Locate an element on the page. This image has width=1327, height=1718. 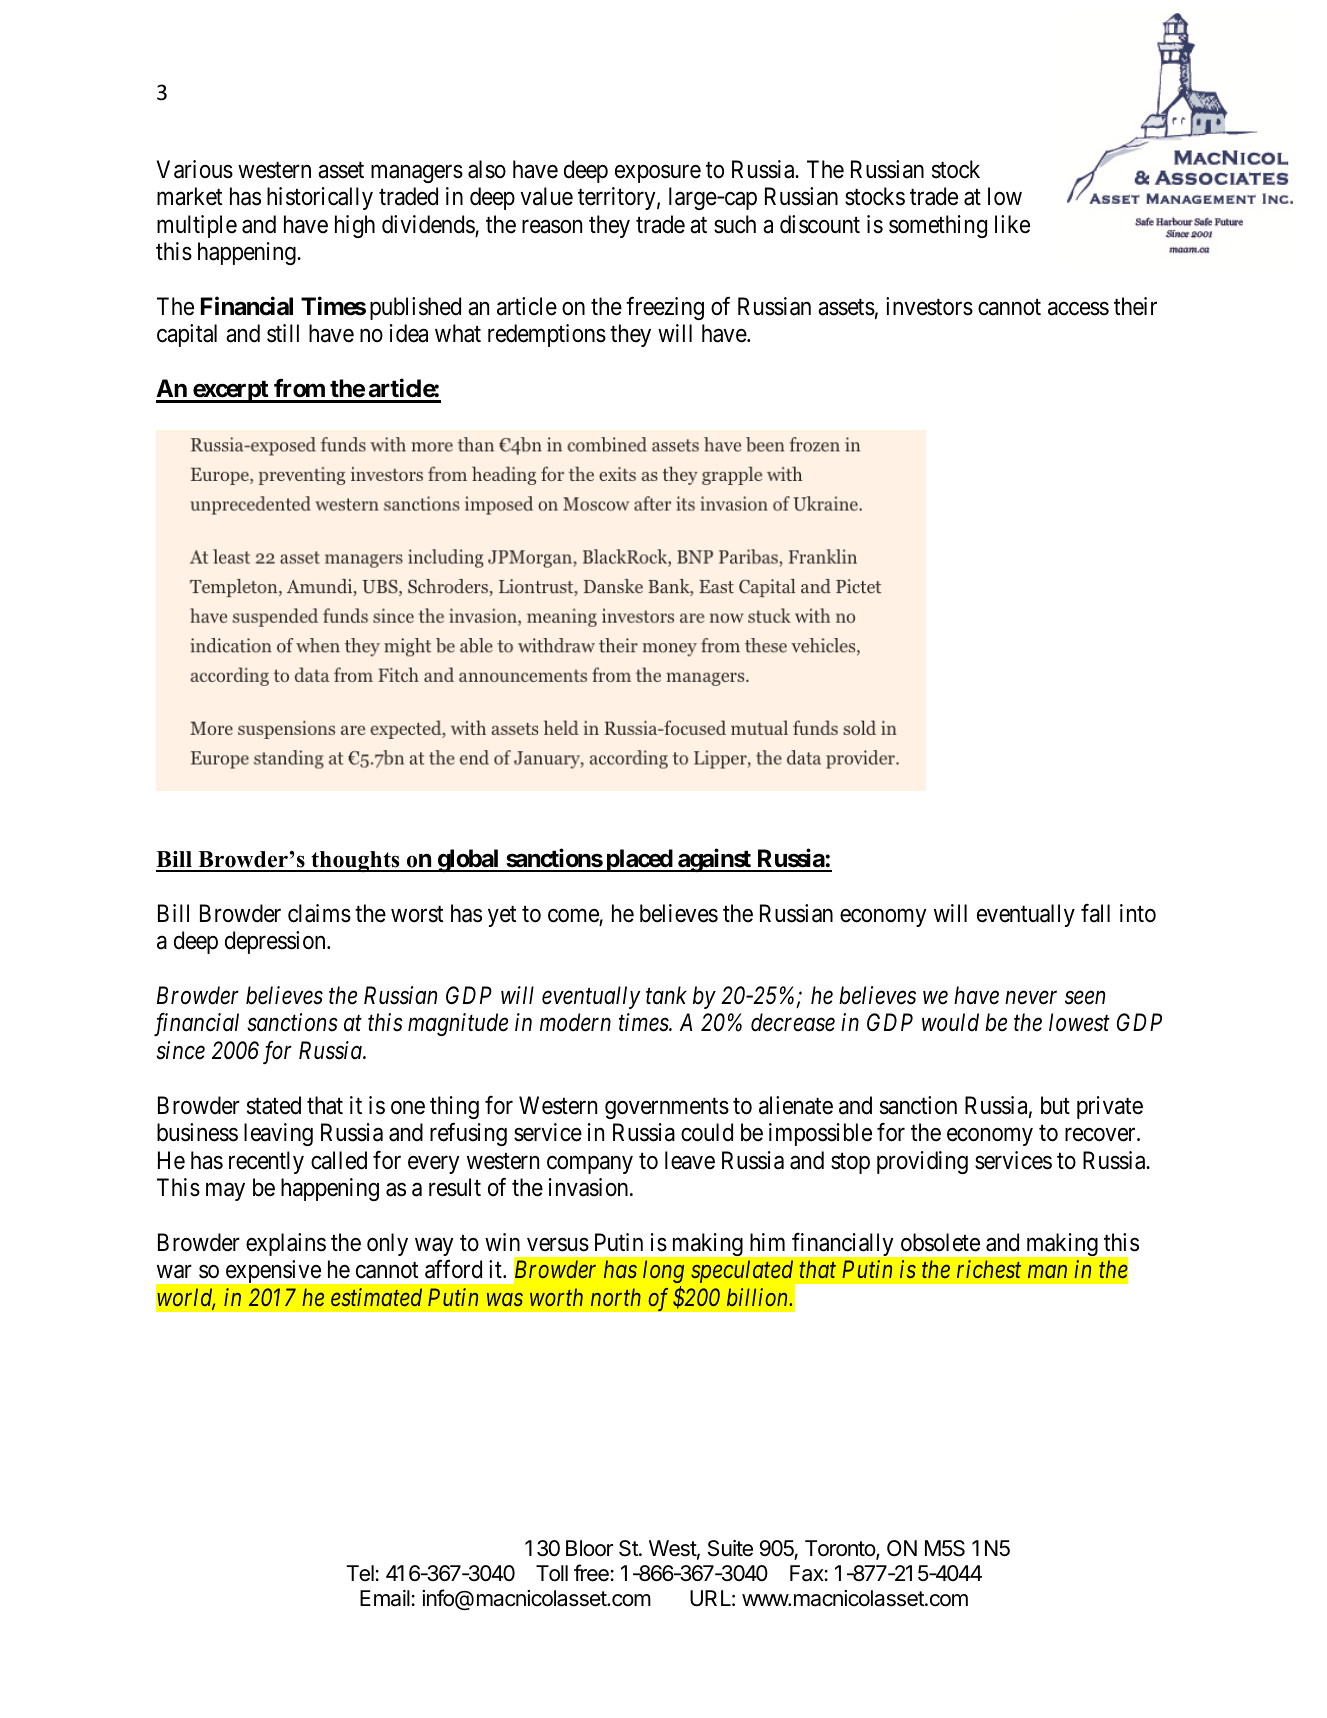
Tel is located at coordinates (361, 1573).
